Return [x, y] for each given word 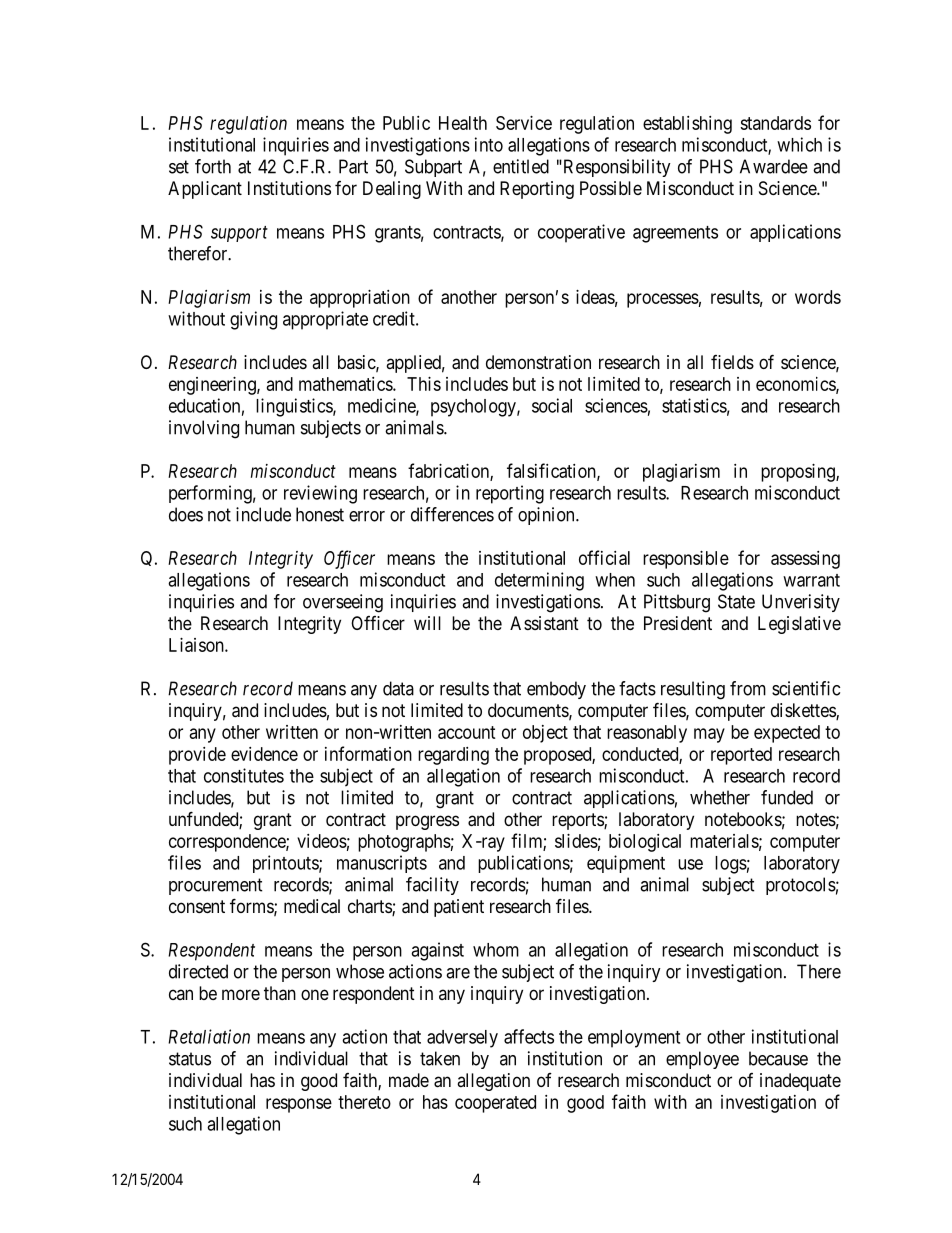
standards [775, 123]
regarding [453, 756]
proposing [799, 473]
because [778, 1058]
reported [741, 756]
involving [204, 429]
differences [452, 514]
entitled [521, 166]
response [299, 1105]
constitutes [244, 775]
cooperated [495, 1104]
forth [213, 166]
